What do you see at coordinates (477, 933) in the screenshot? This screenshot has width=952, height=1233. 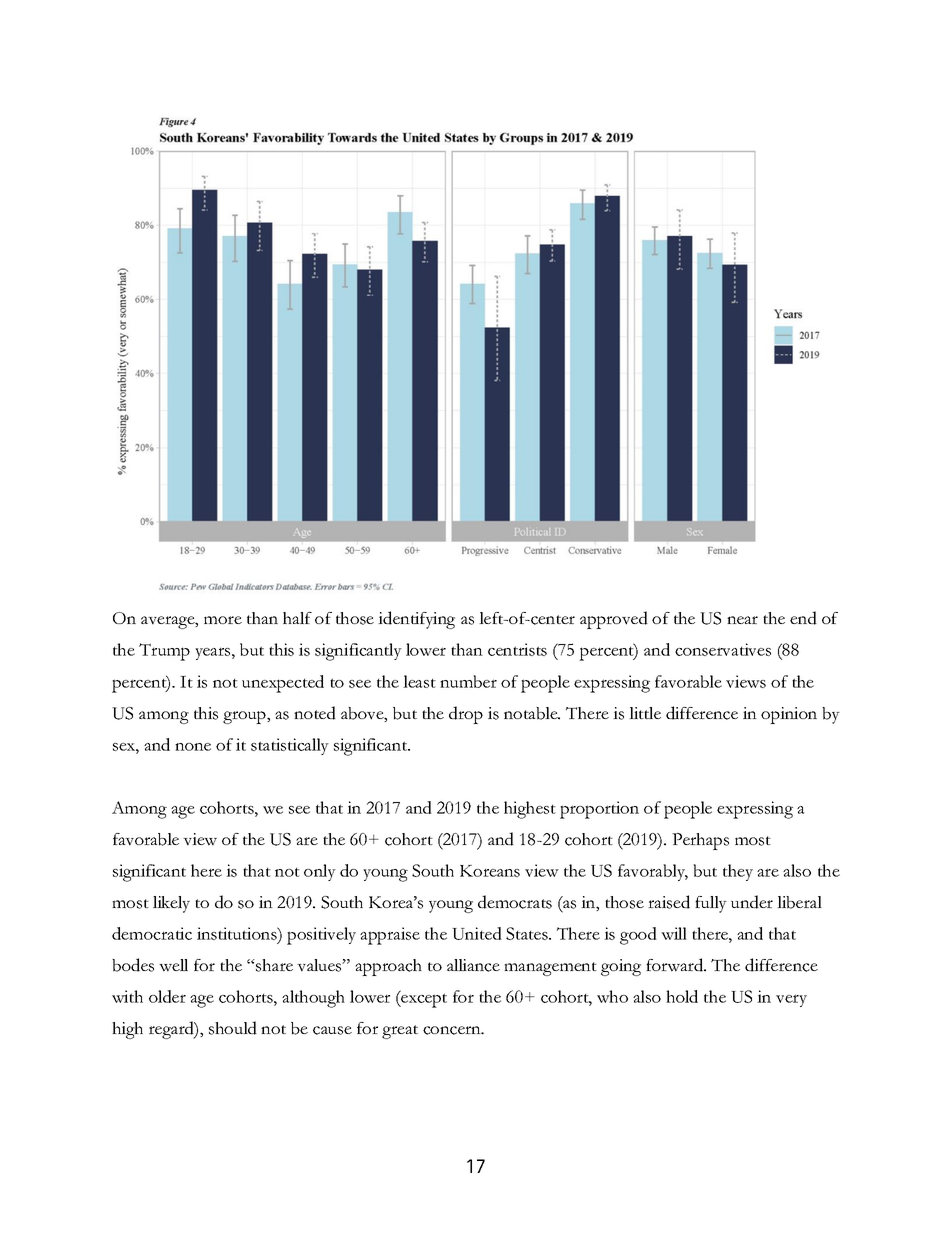 I see `United` at bounding box center [477, 933].
